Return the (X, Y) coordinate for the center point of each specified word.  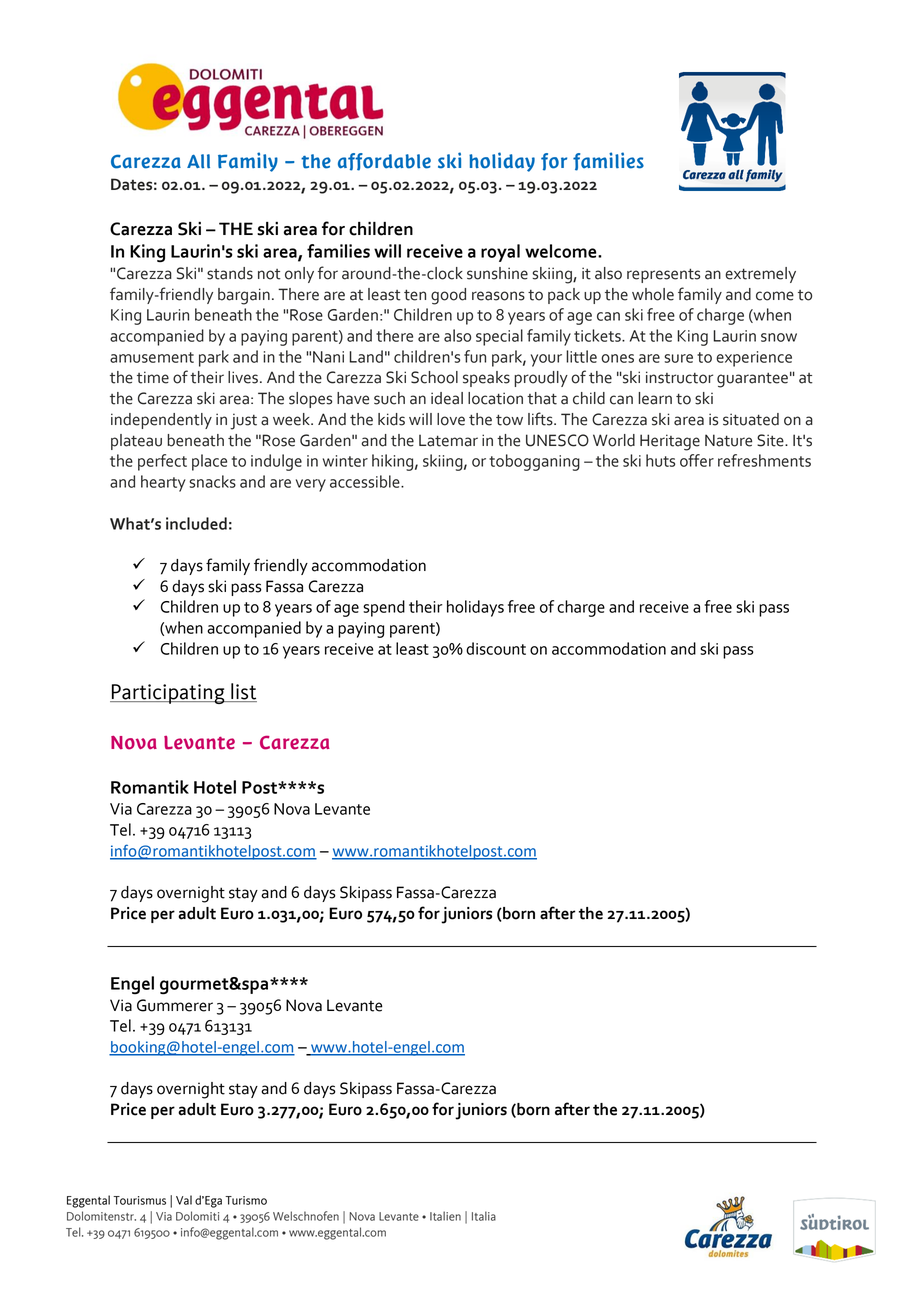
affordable (384, 162)
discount (496, 648)
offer (697, 460)
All (198, 161)
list (243, 692)
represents (663, 275)
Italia (484, 1216)
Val (184, 1200)
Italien (445, 1216)
